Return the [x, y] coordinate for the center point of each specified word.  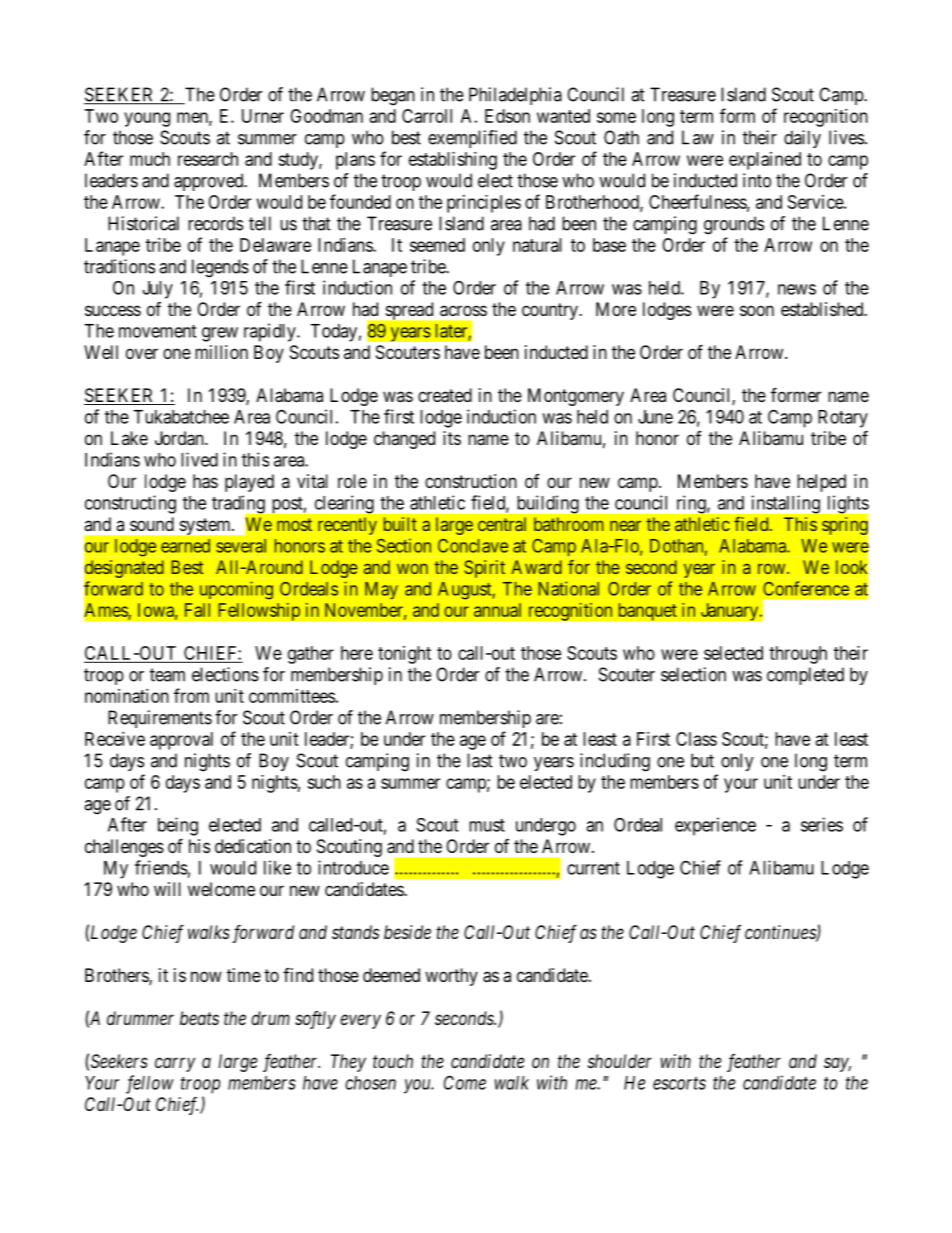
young [147, 119]
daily [802, 139]
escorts [679, 1083]
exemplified [472, 139]
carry [175, 1064]
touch [393, 1061]
